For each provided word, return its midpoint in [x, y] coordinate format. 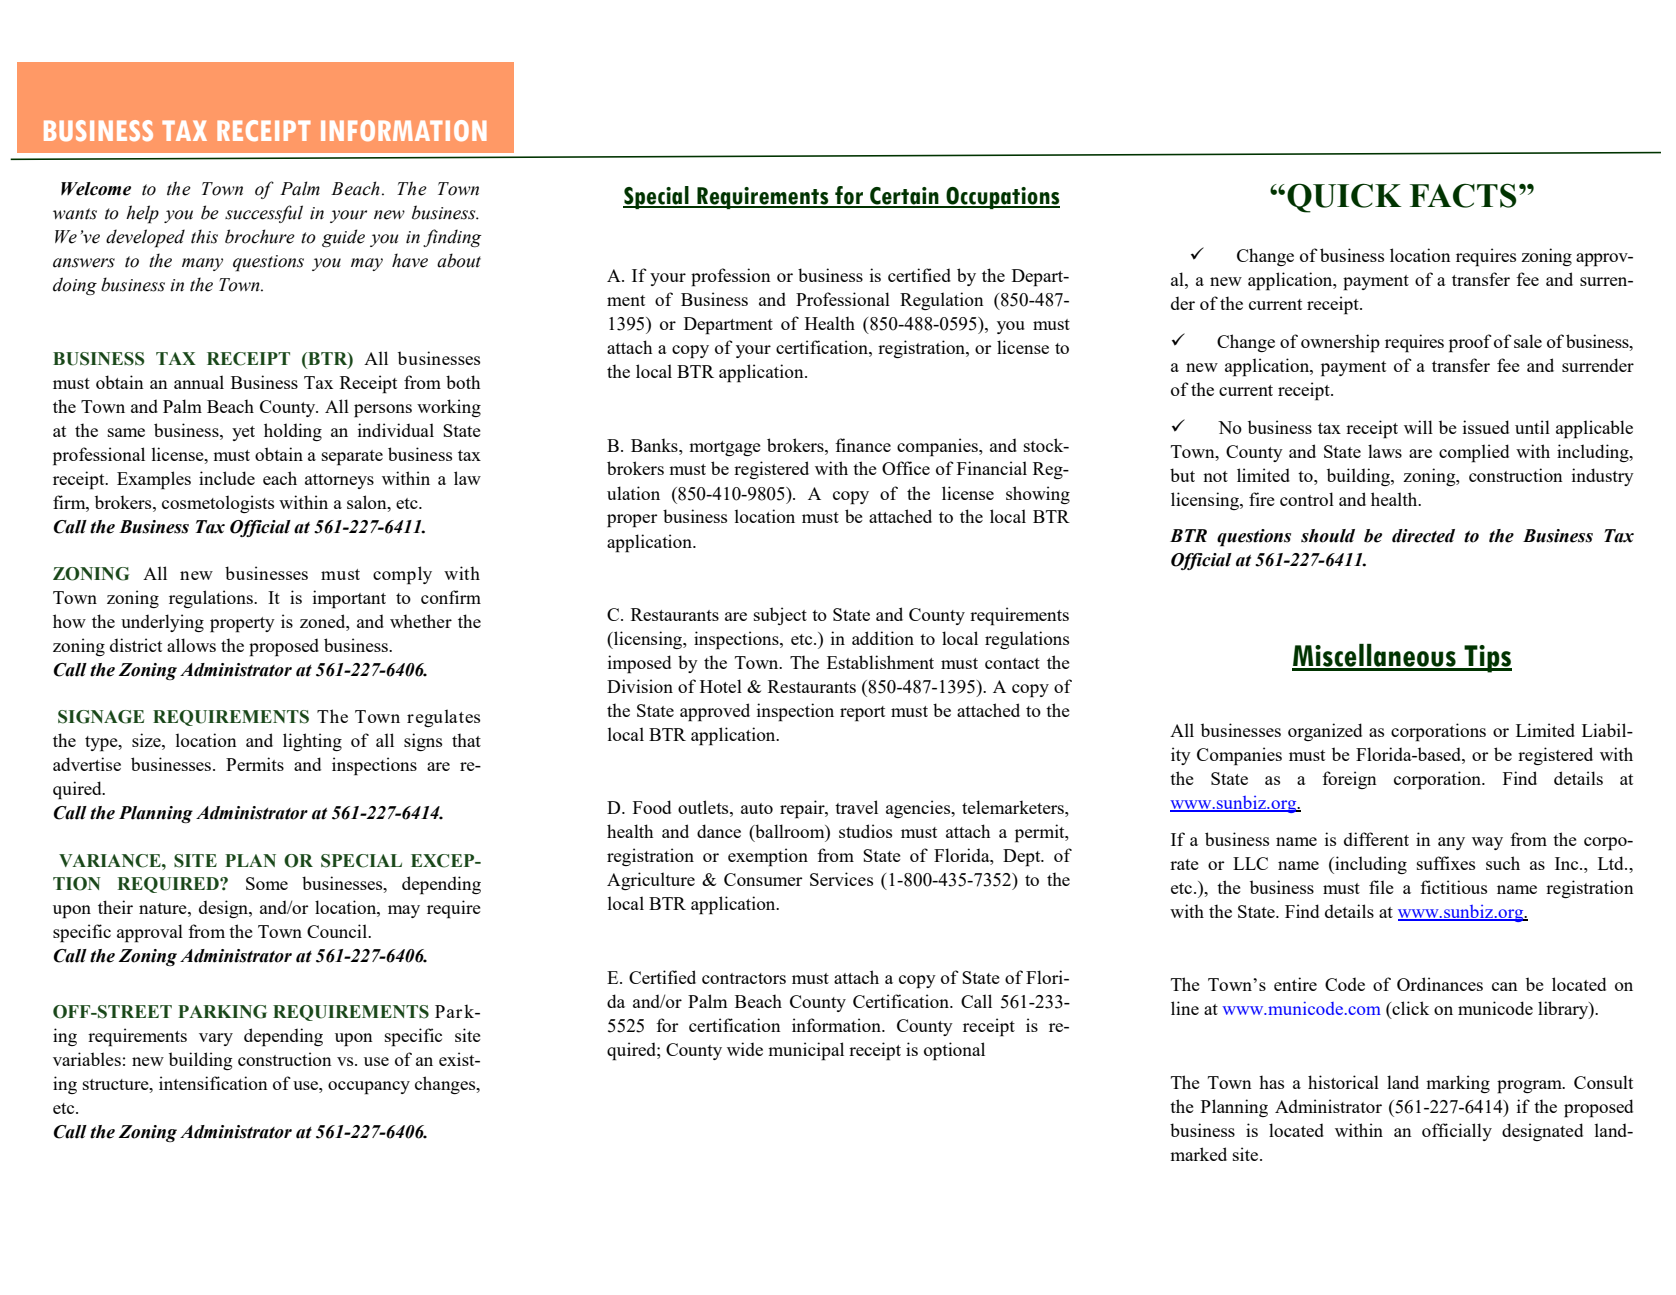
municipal [806, 1051]
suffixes [1446, 863]
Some [267, 883]
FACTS [1463, 195]
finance [863, 445]
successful [264, 214]
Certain [904, 197]
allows [191, 645]
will [1418, 427]
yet [243, 433]
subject [780, 616]
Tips [1487, 659]
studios [865, 831]
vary [216, 1039]
